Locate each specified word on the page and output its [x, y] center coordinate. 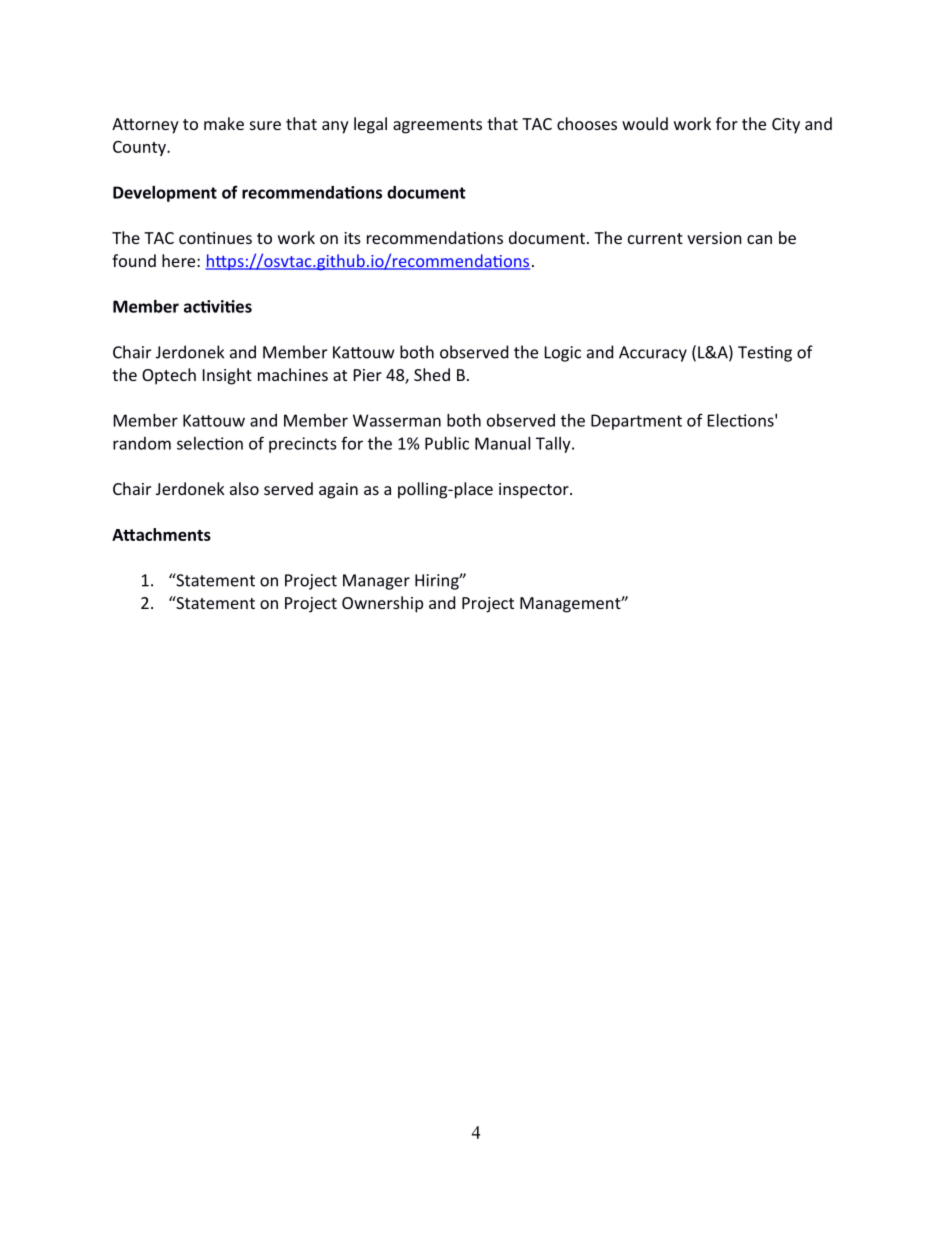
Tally [554, 445]
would [645, 123]
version [714, 238]
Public [447, 443]
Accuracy [653, 354]
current [655, 238]
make [224, 123]
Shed [432, 374]
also [244, 488]
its [352, 238]
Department [636, 422]
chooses [587, 123]
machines [293, 374]
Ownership [382, 604]
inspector [535, 491]
